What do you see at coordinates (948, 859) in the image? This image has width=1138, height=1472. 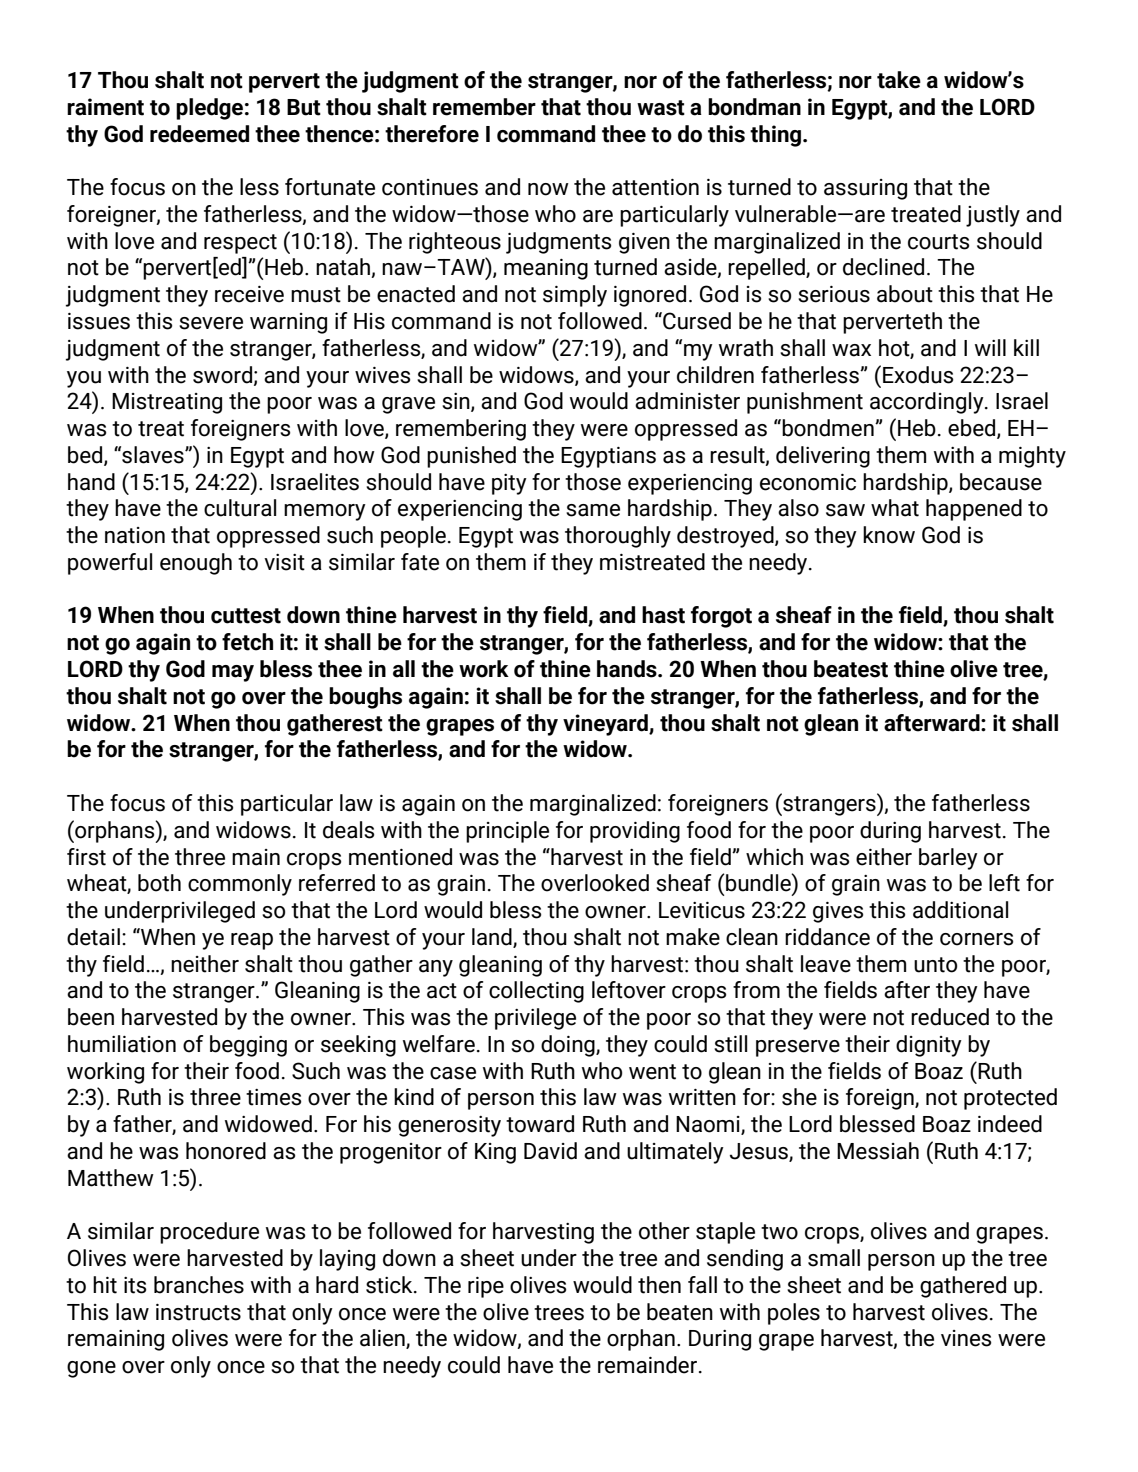 I see `barley` at bounding box center [948, 859].
